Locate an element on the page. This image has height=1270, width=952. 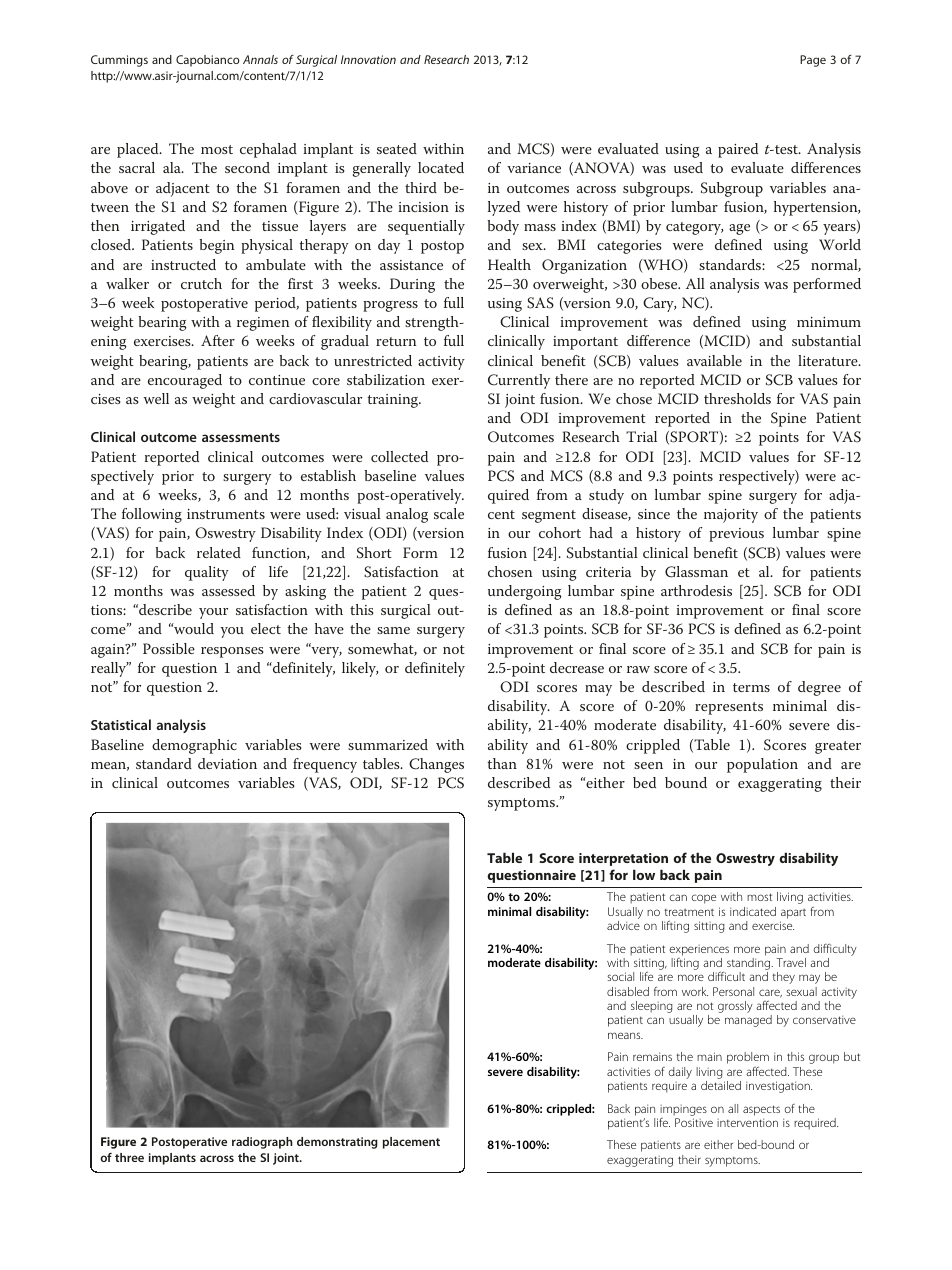
radiograph is located at coordinates (262, 1143).
